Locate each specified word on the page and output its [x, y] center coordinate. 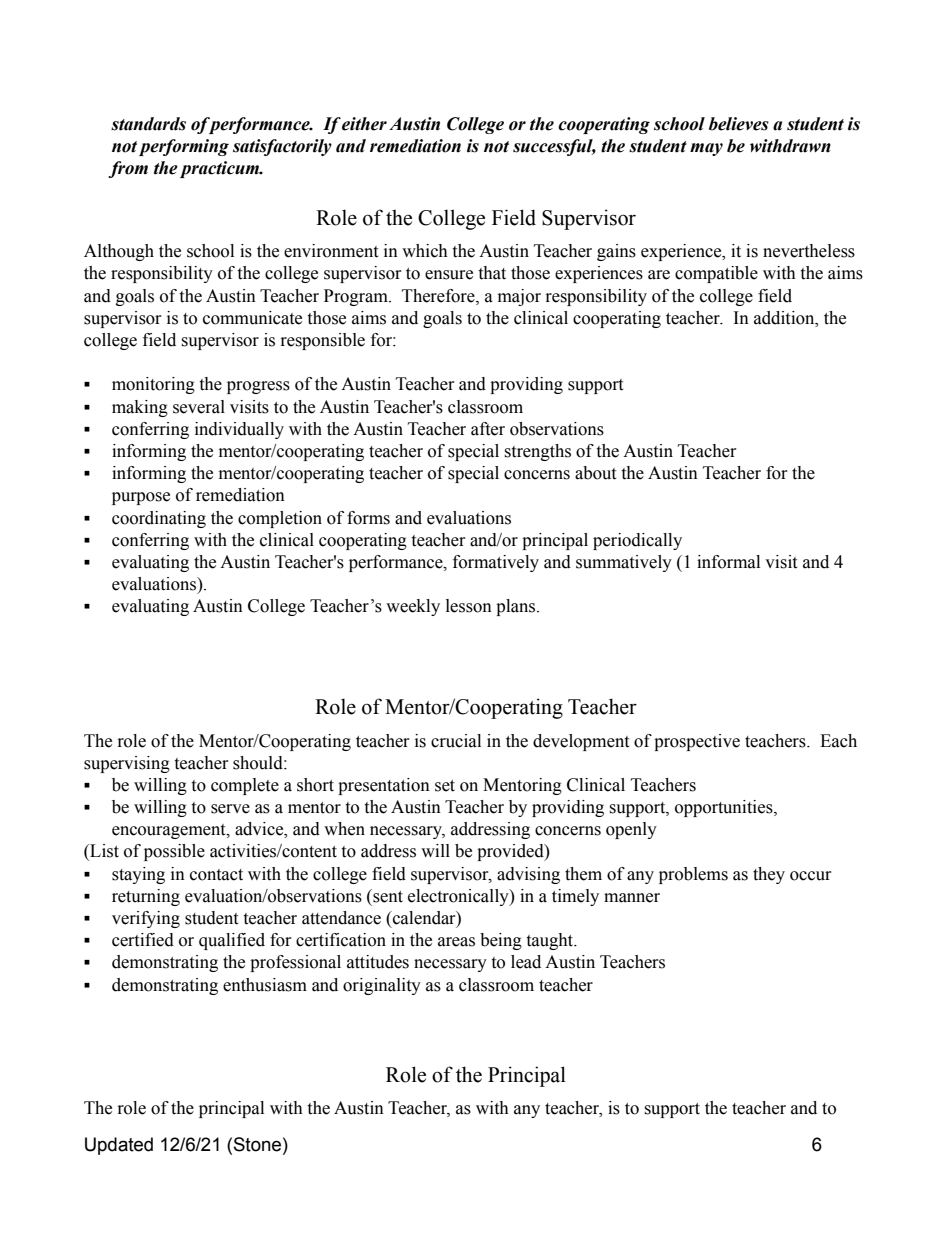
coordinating [159, 519]
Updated [119, 1146]
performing [184, 147]
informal [728, 562]
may [706, 149]
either [364, 124]
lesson [469, 606]
